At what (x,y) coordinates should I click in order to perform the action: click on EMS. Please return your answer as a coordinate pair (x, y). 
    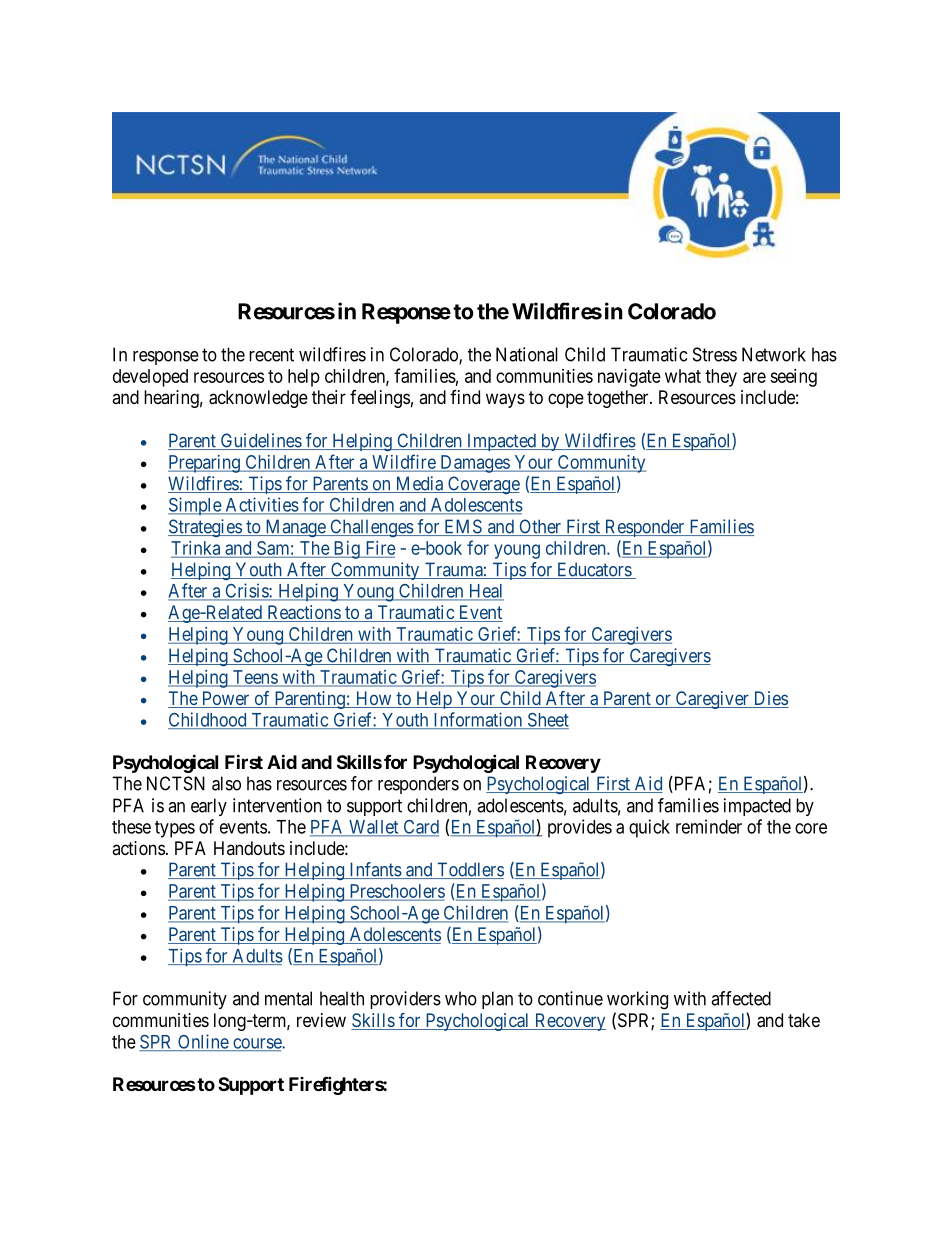
    Looking at the image, I should click on (463, 527).
